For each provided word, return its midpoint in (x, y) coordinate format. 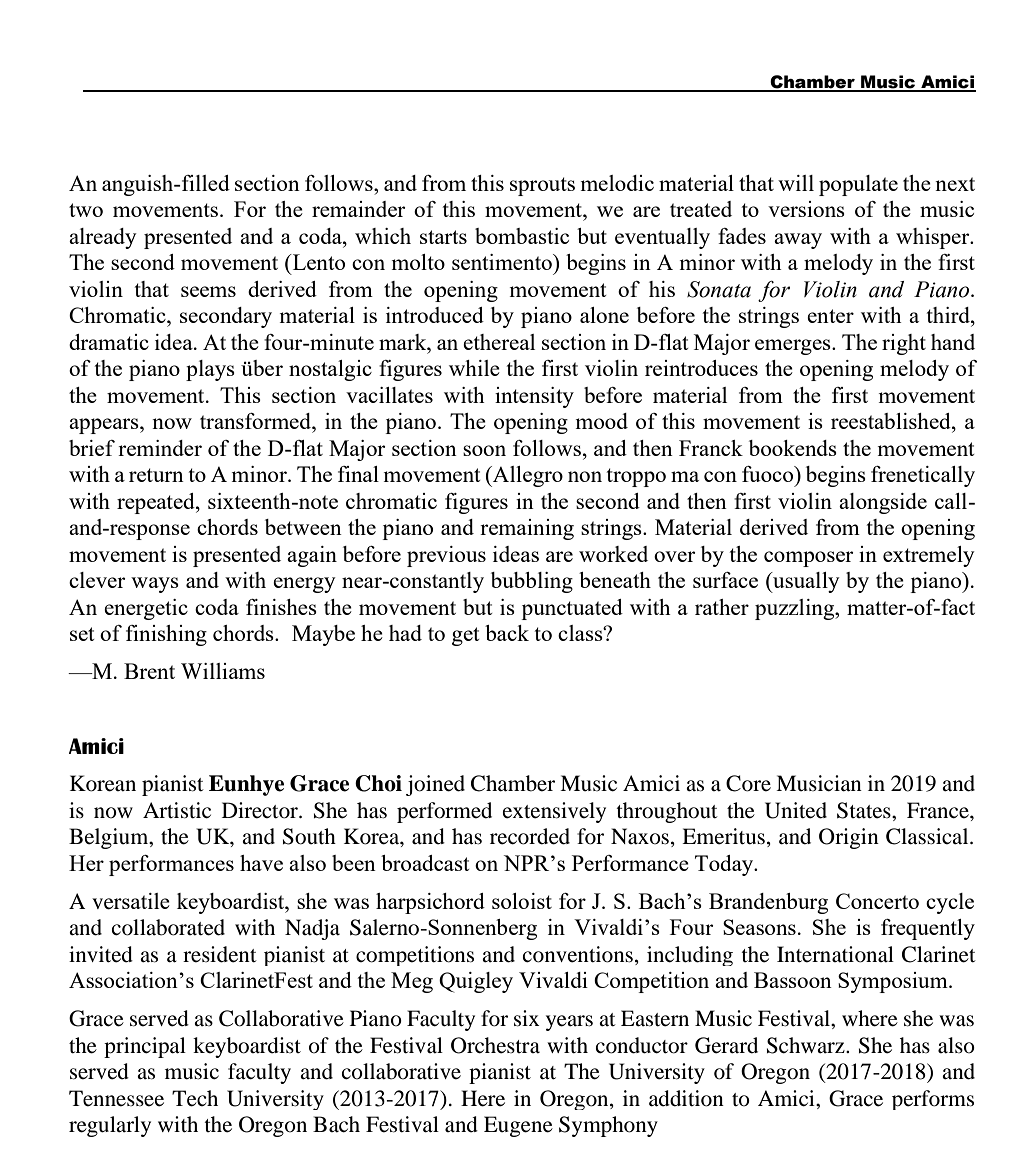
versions (806, 209)
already (103, 238)
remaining (527, 529)
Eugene (518, 1126)
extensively (554, 812)
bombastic (522, 236)
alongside (883, 503)
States (865, 810)
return (156, 475)
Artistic (177, 810)
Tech (195, 1098)
